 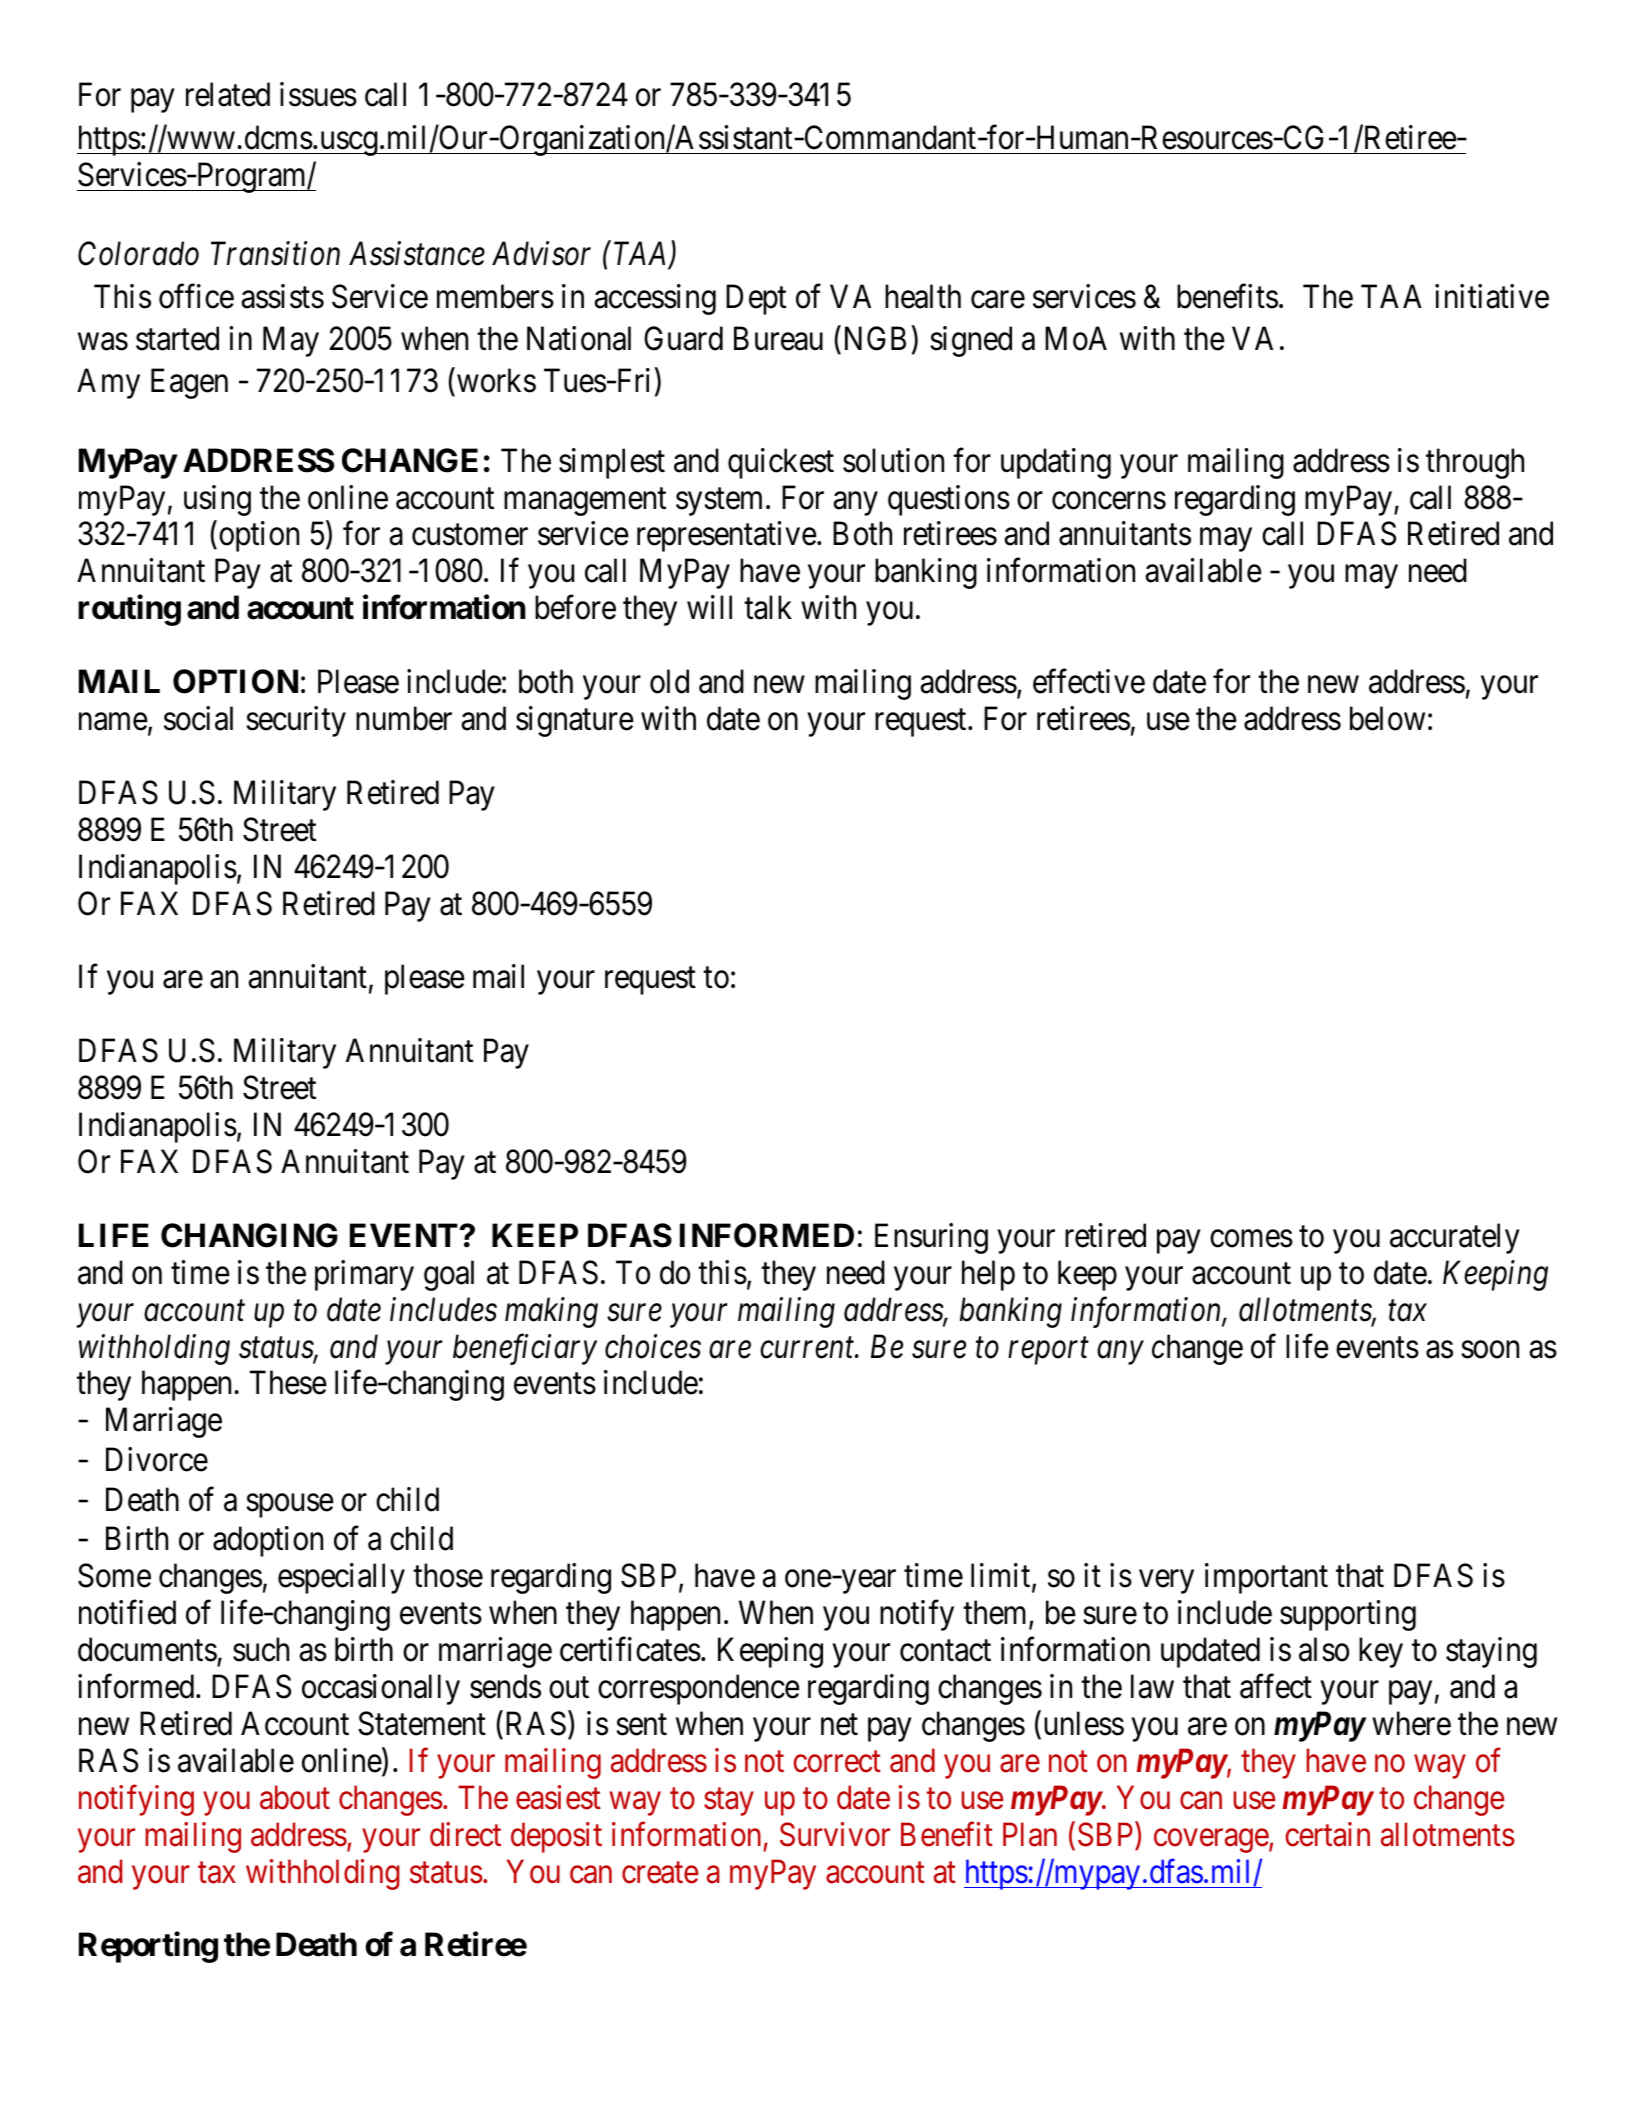 What do you see at coordinates (290, 1506) in the screenshot?
I see `spouse` at bounding box center [290, 1506].
